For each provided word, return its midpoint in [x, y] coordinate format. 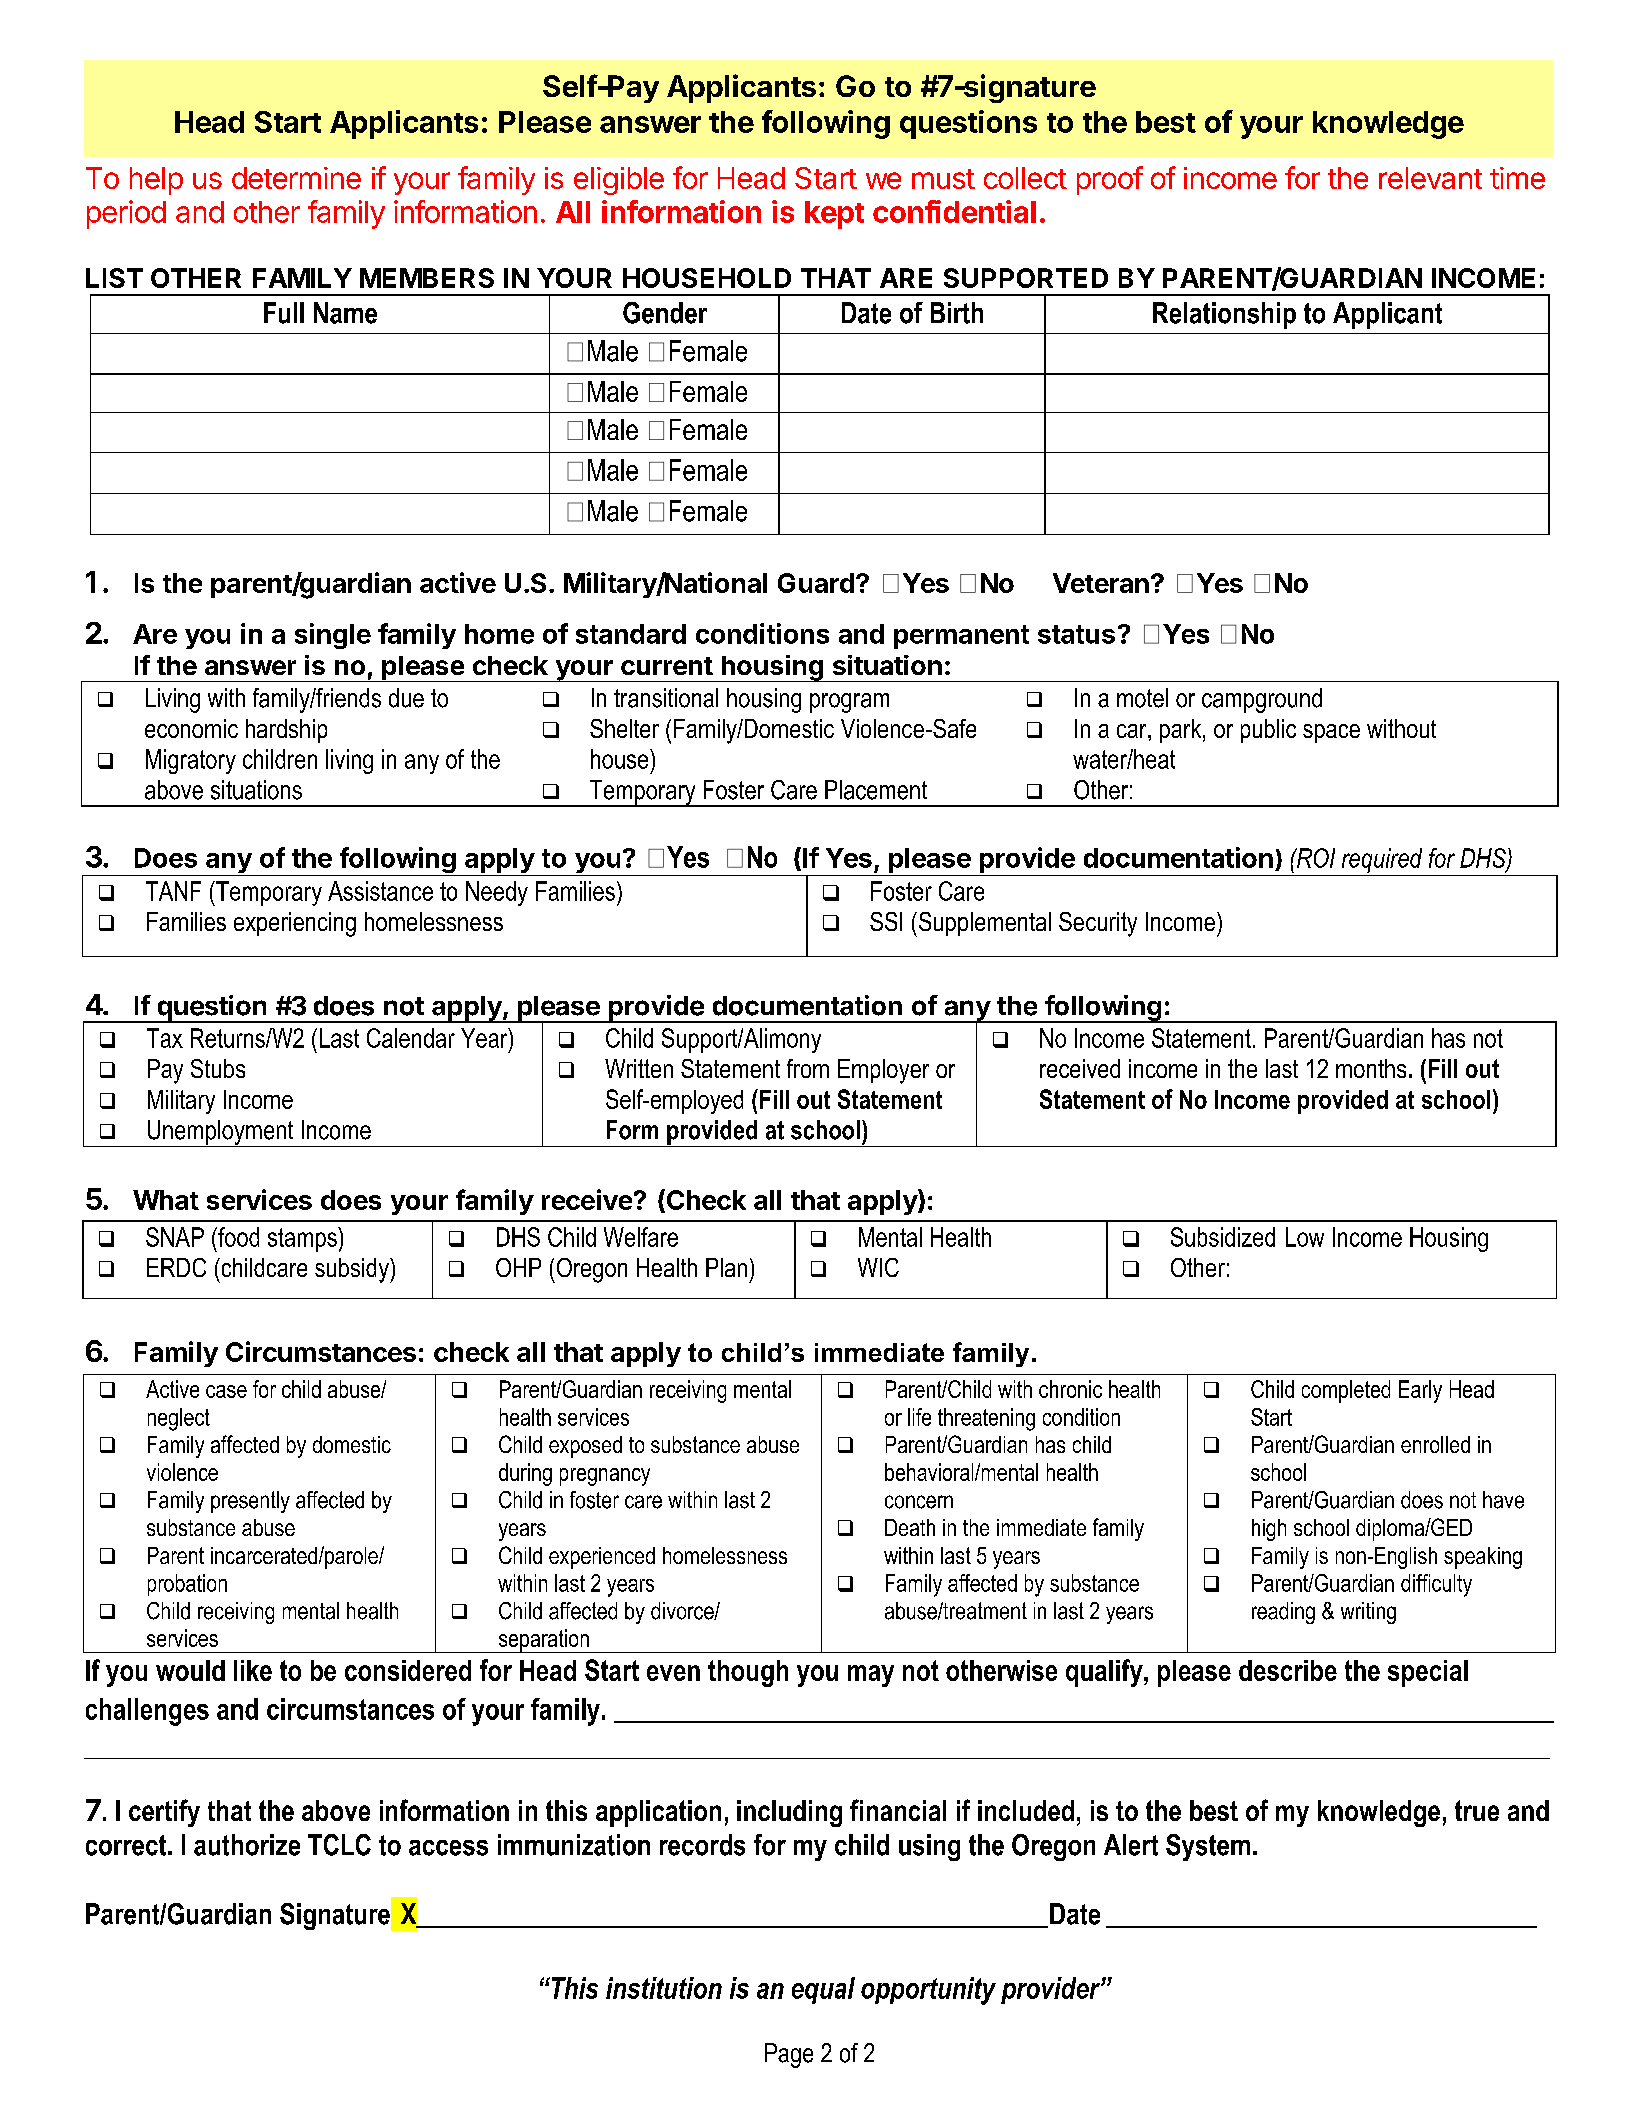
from [808, 1068]
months [1371, 1068]
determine [296, 178]
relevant [1430, 178]
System [1208, 1847]
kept [834, 215]
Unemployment [220, 1133]
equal [823, 1990]
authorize [247, 1845]
